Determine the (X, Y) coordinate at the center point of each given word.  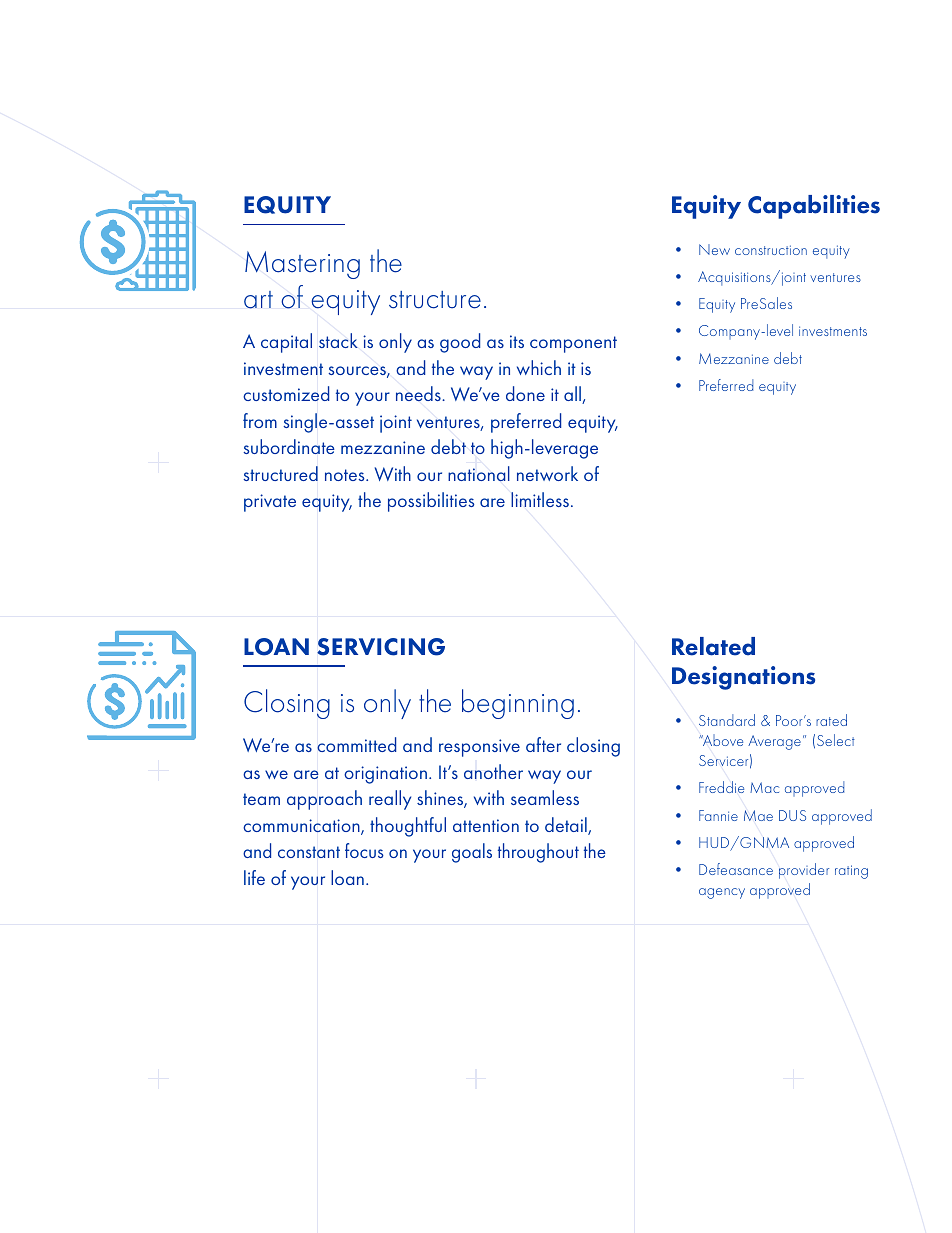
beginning (518, 704)
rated (831, 720)
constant (309, 852)
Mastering (302, 265)
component (573, 344)
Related (713, 646)
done (525, 393)
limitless (540, 499)
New (714, 249)
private (270, 503)
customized (286, 393)
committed (356, 744)
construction (771, 250)
